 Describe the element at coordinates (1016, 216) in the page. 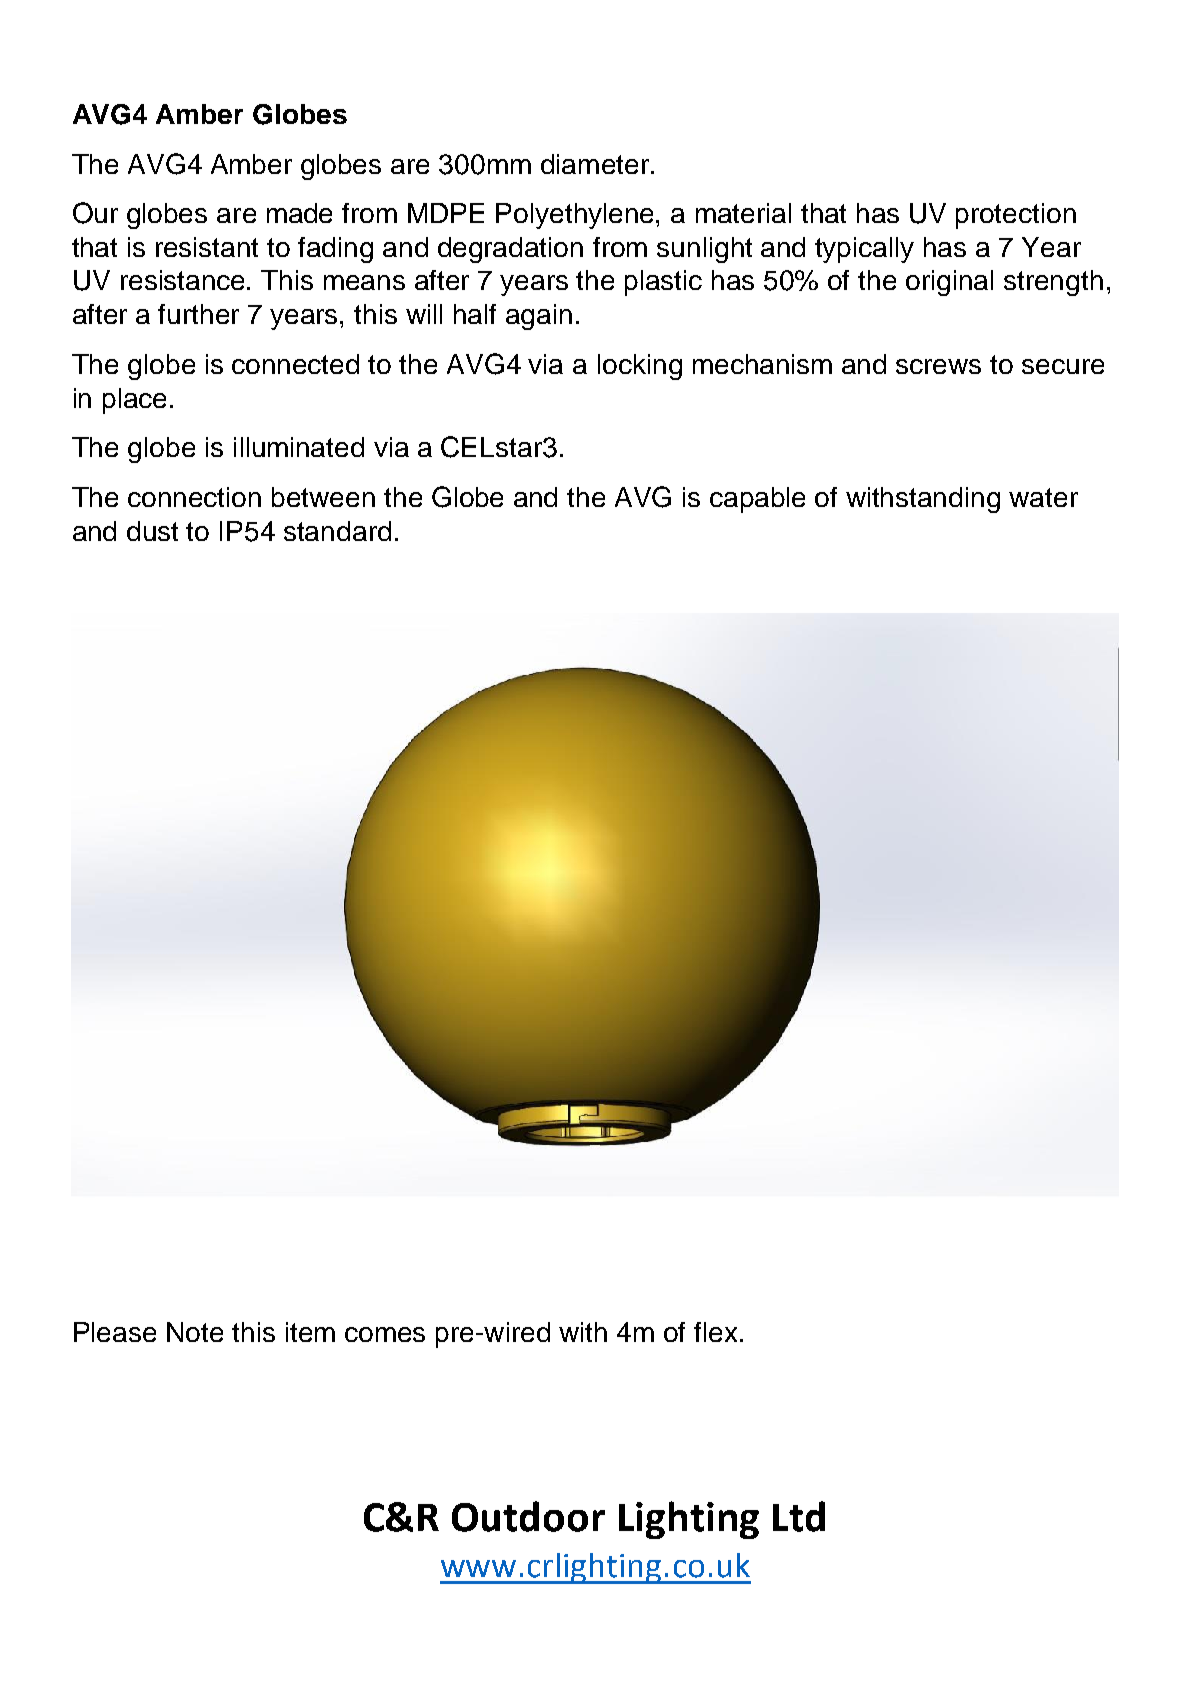

I see `protection` at that location.
